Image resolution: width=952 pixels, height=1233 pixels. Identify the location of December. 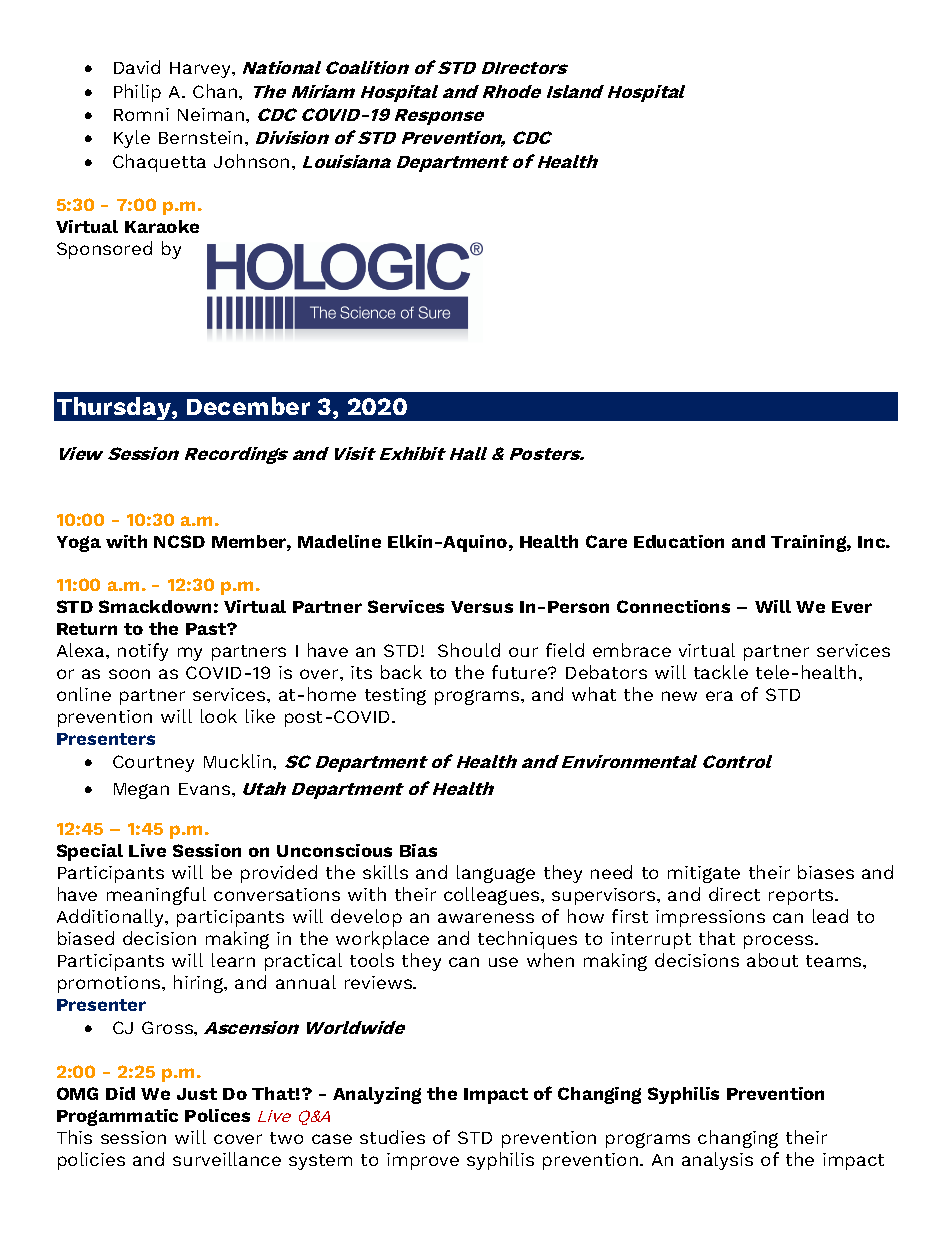
(248, 406).
